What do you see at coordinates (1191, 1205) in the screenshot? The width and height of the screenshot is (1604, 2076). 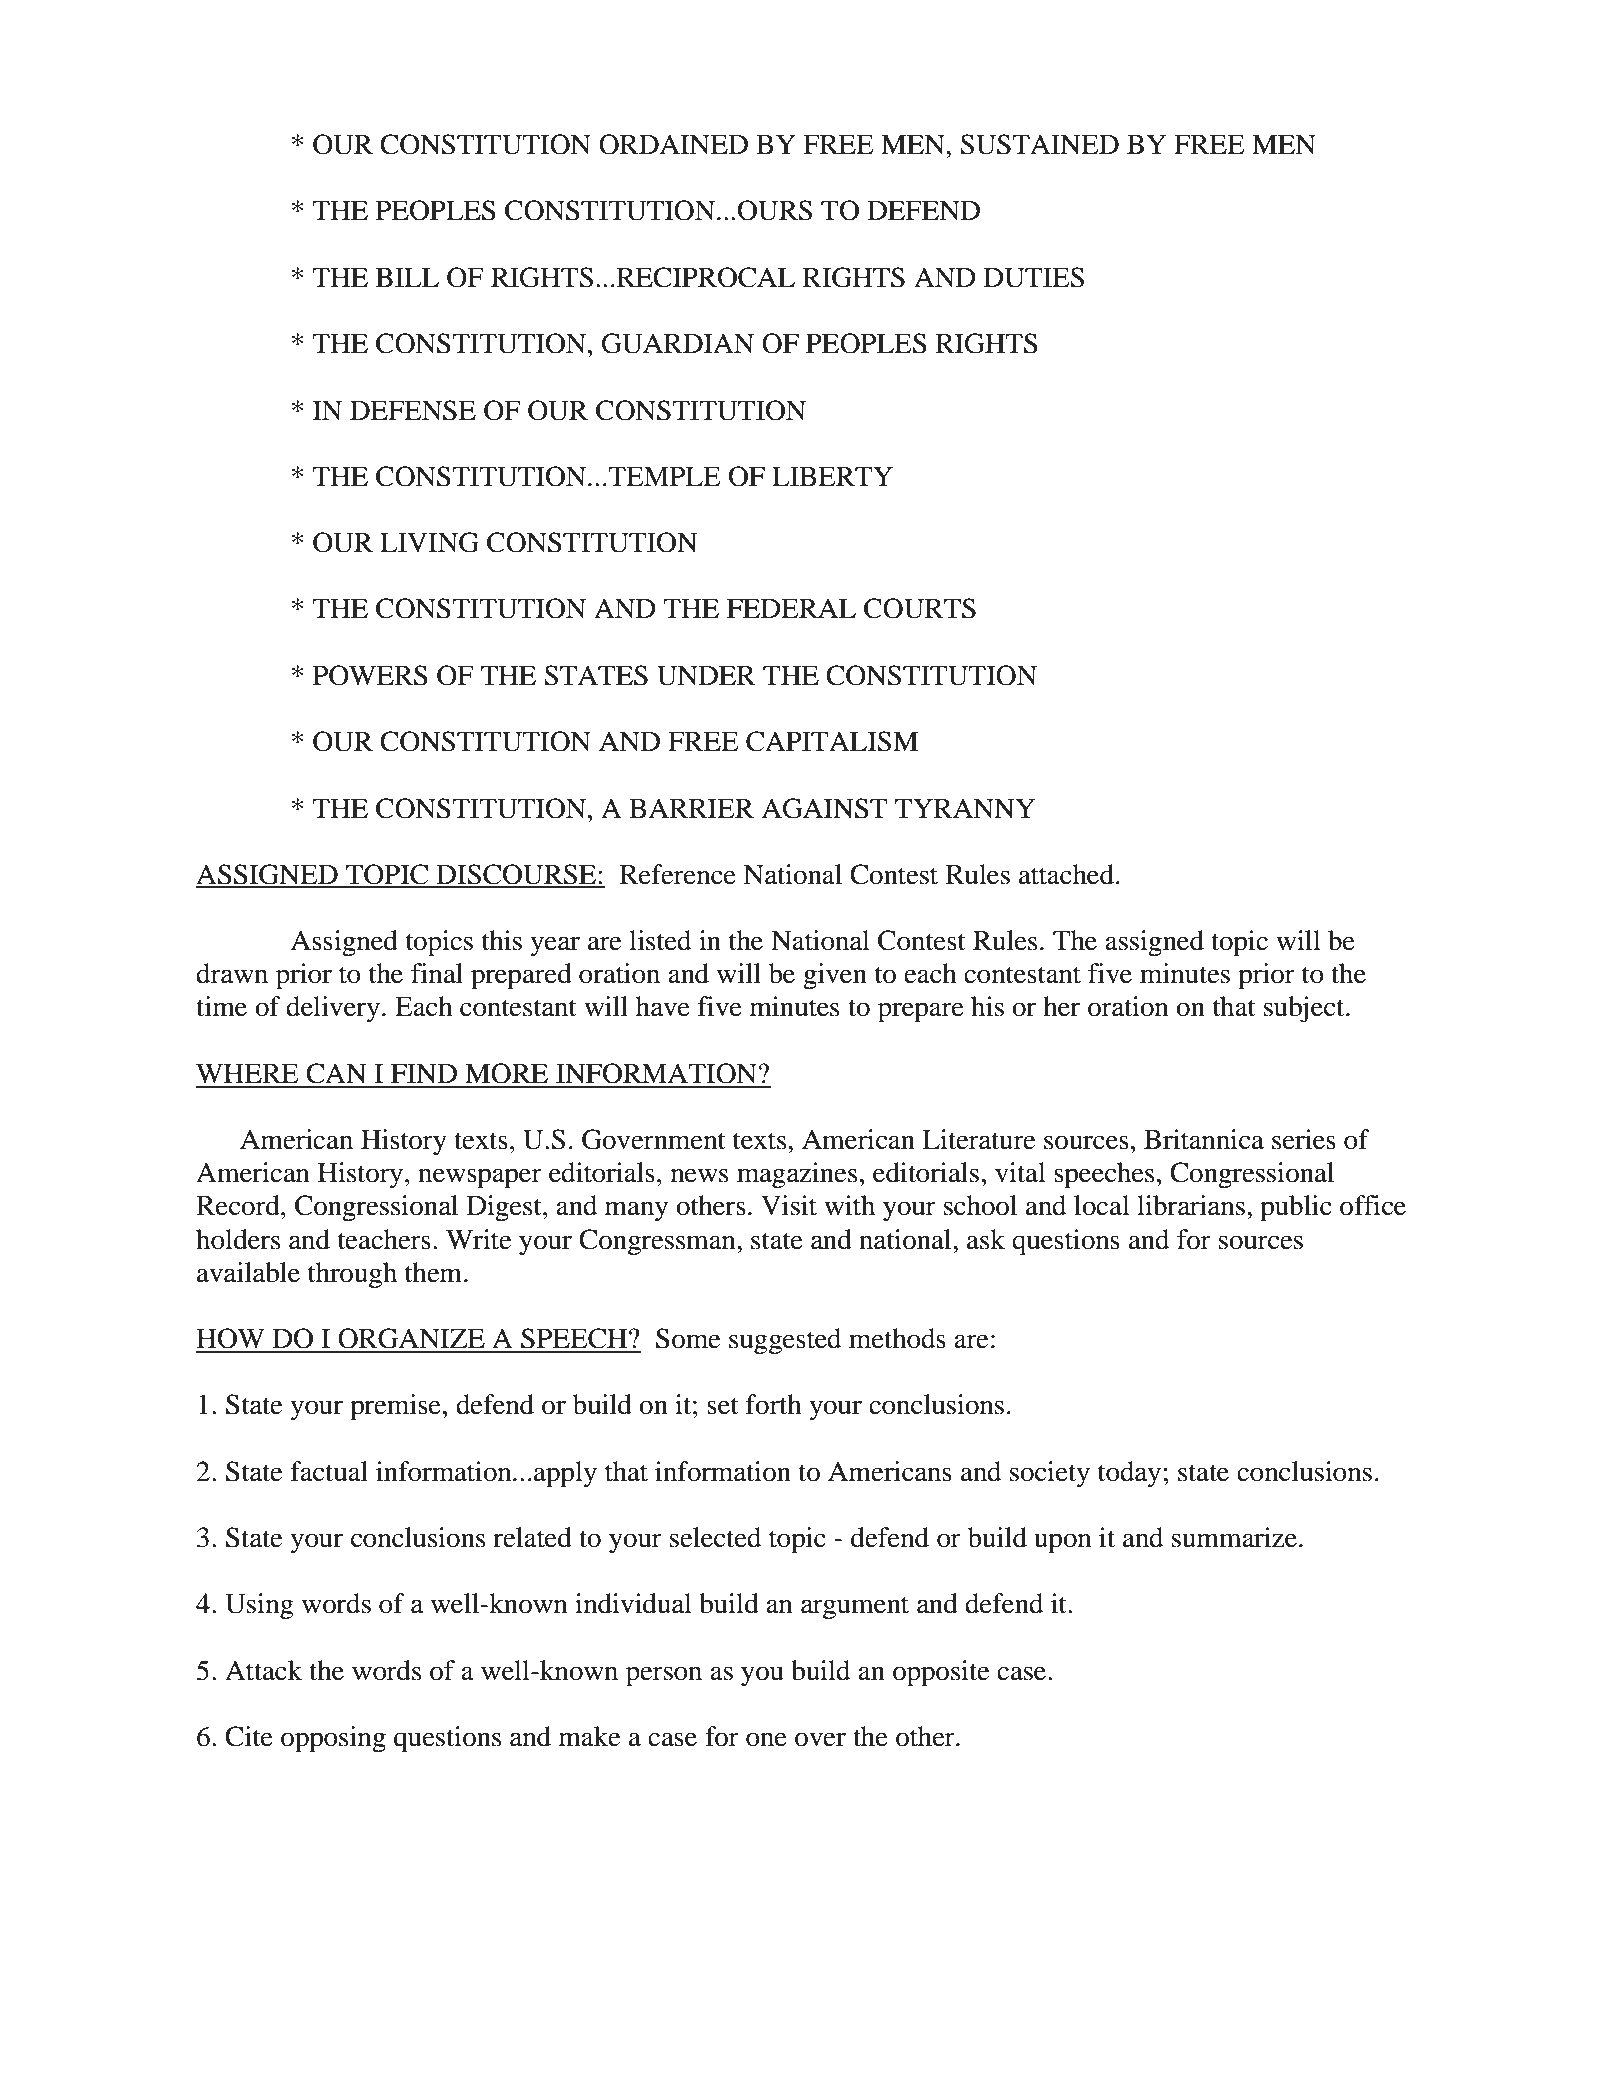 I see `librarians` at bounding box center [1191, 1205].
